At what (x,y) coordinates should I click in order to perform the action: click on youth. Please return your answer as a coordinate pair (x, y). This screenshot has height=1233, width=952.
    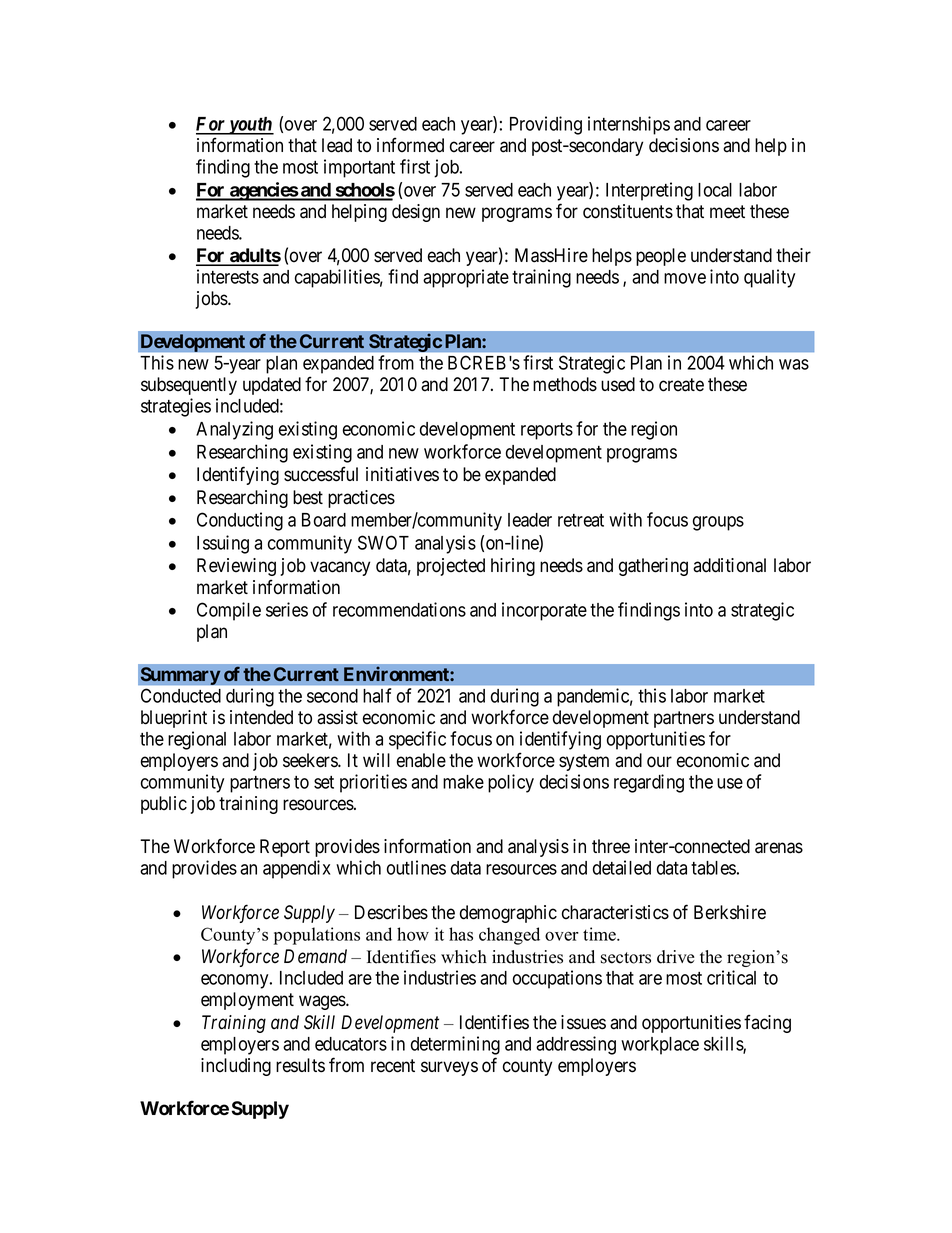
    Looking at the image, I should click on (250, 126).
